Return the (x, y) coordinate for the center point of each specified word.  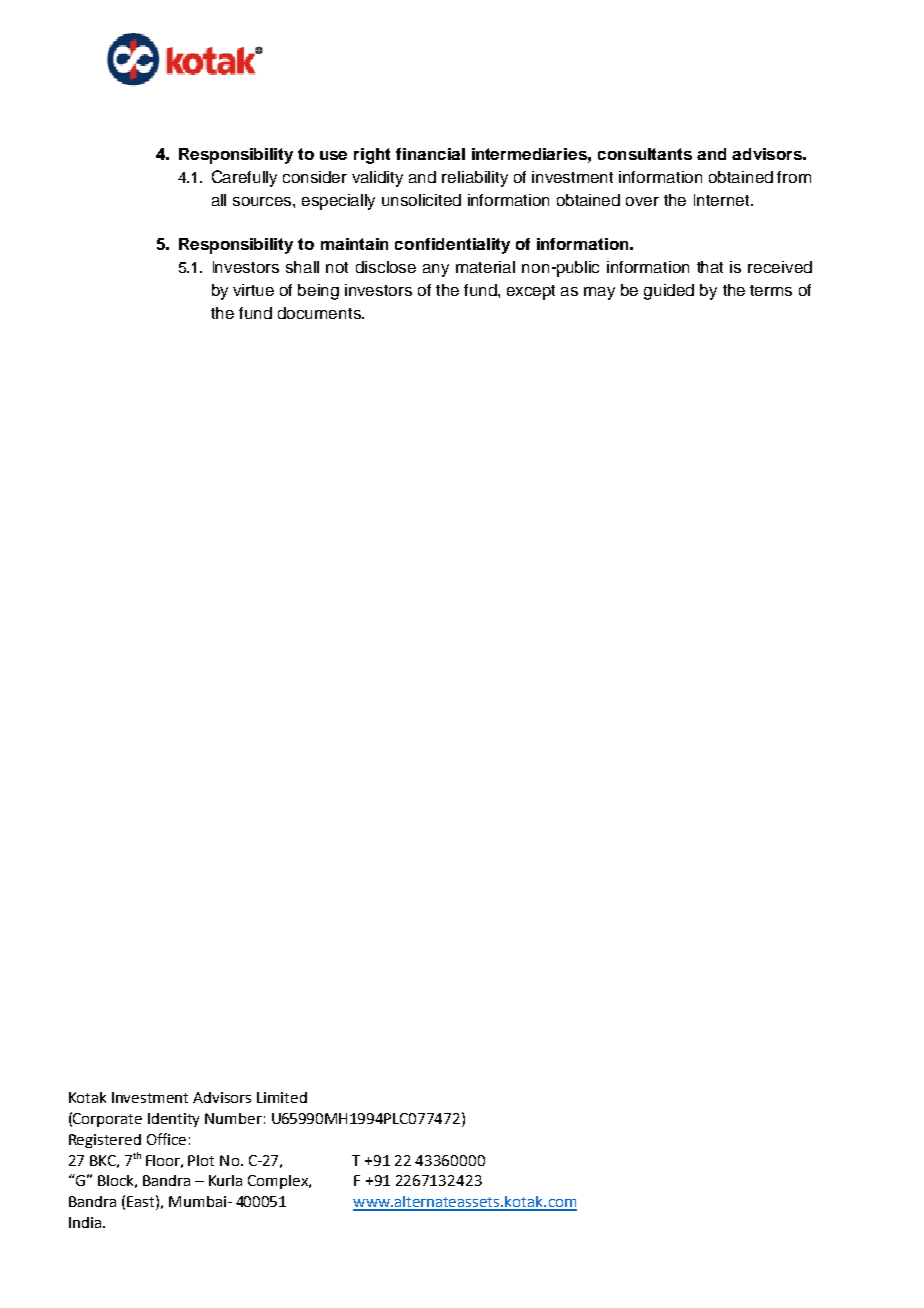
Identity (173, 1120)
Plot (201, 1160)
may (599, 293)
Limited (282, 1097)
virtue (253, 290)
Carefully (244, 178)
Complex (279, 1182)
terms (771, 290)
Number (233, 1118)
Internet (723, 200)
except (531, 292)
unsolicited (421, 200)
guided (669, 292)
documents (320, 313)
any (436, 270)
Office (166, 1139)
